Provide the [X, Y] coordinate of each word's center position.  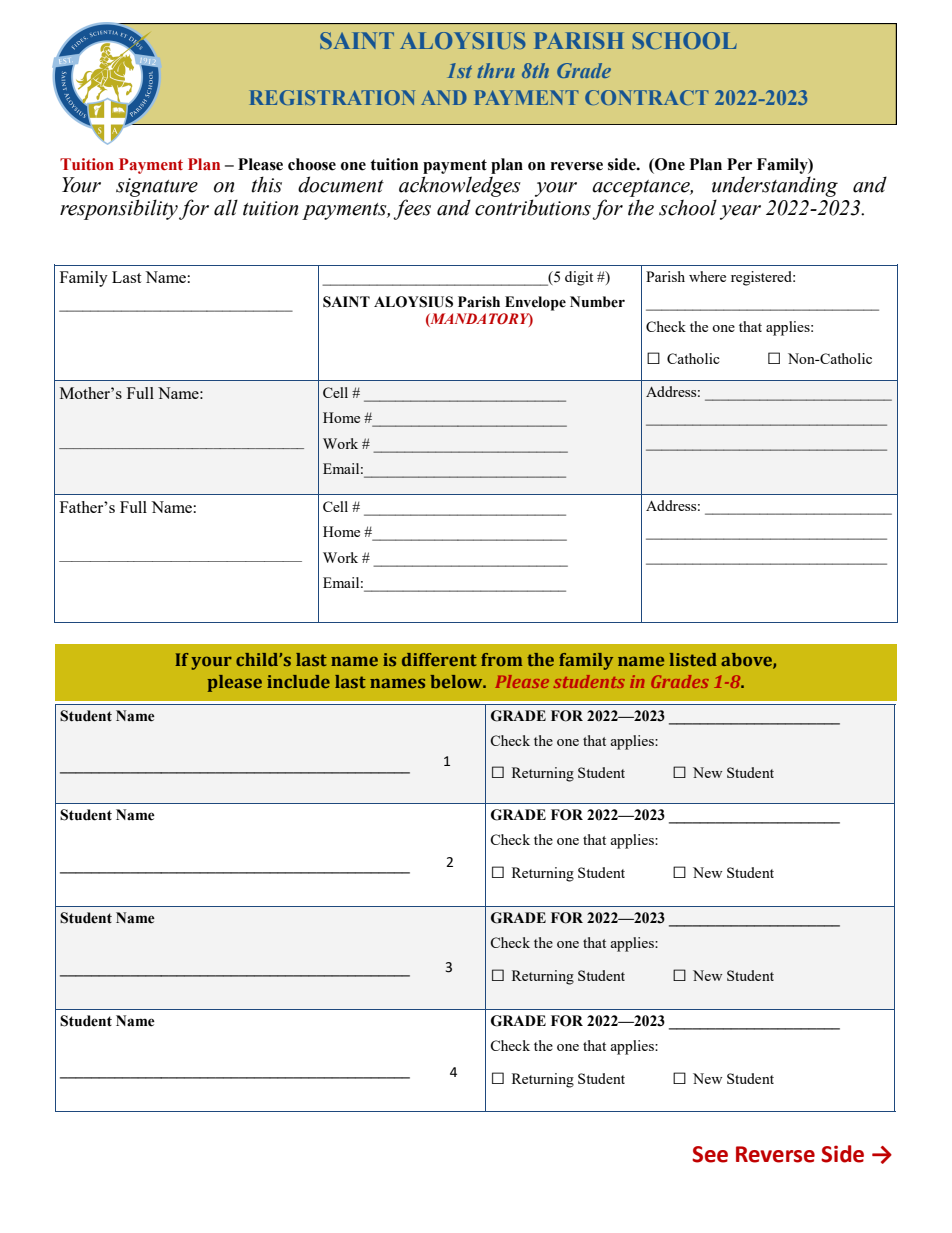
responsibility [119, 209]
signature [157, 187]
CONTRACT [647, 97]
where [707, 276]
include [298, 681]
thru [496, 70]
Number [597, 302]
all [226, 207]
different [439, 659]
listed [693, 659]
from [501, 659]
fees [412, 209]
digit [579, 278]
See [710, 1154]
